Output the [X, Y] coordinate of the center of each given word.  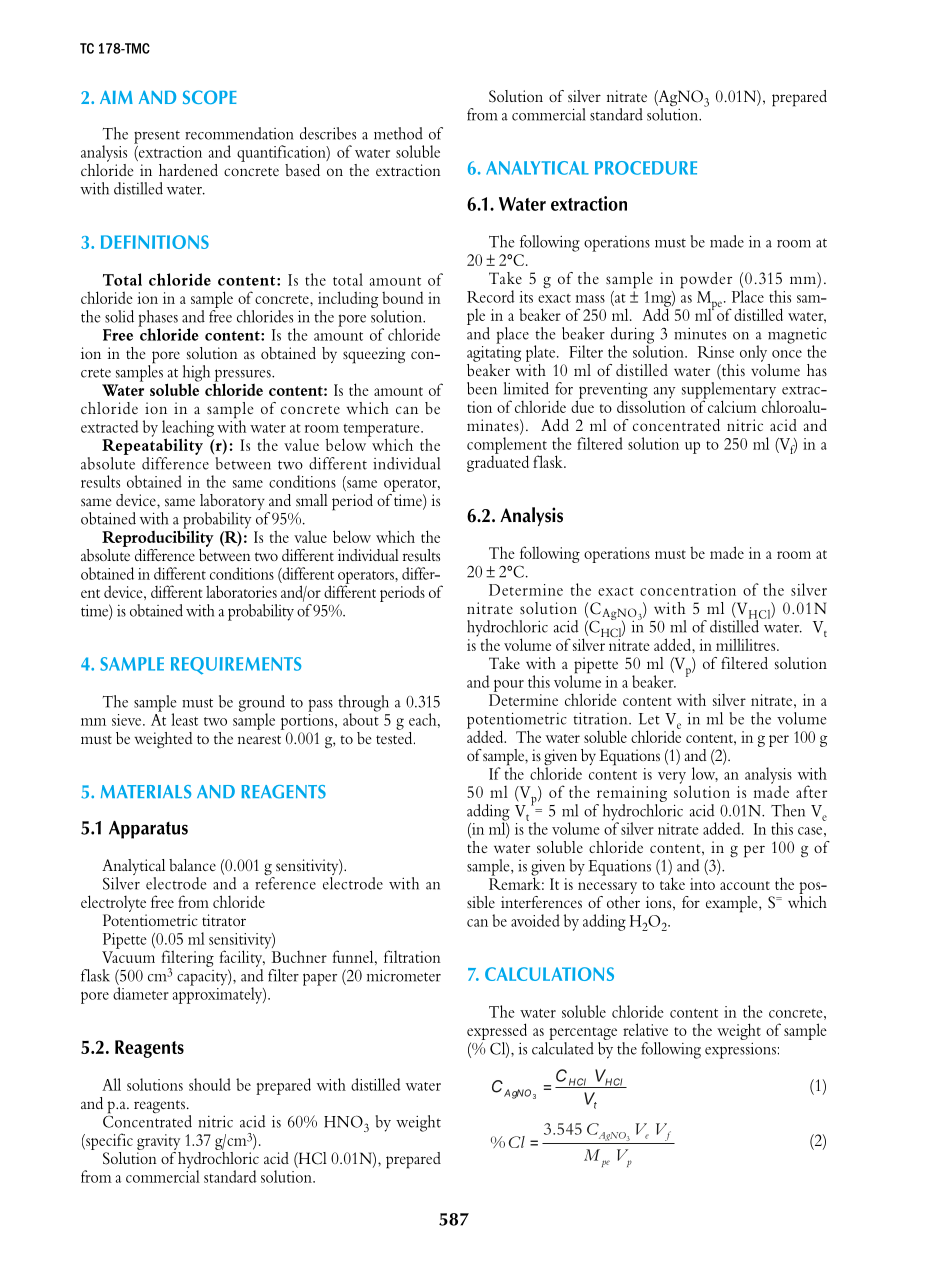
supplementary [730, 391]
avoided [535, 920]
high [195, 374]
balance [192, 865]
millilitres [747, 644]
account [745, 885]
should [210, 1084]
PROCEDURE [646, 168]
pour [509, 686]
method [398, 133]
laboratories [241, 591]
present [157, 137]
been [482, 388]
